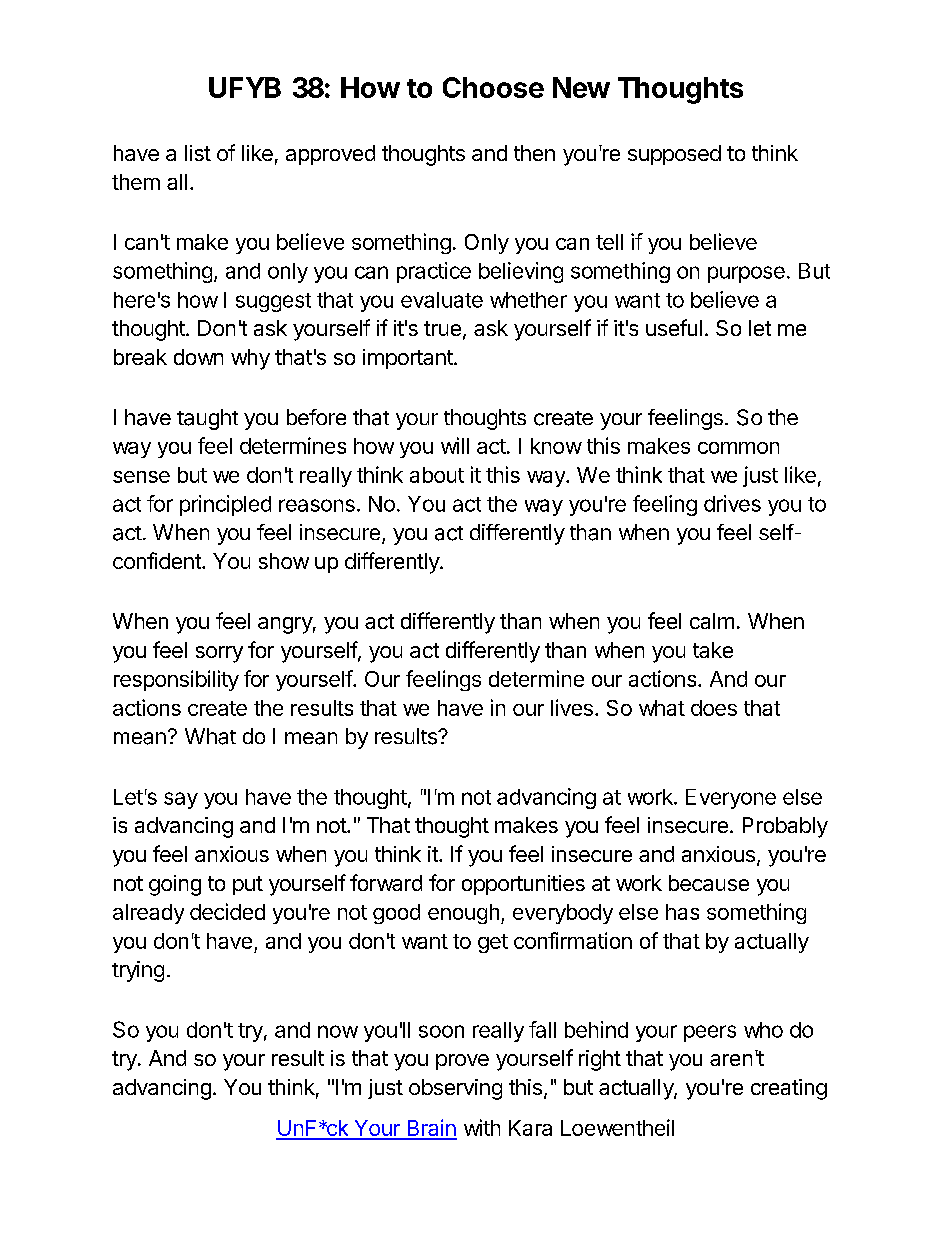 This screenshot has width=952, height=1233. I want to click on creating, so click(789, 1089).
